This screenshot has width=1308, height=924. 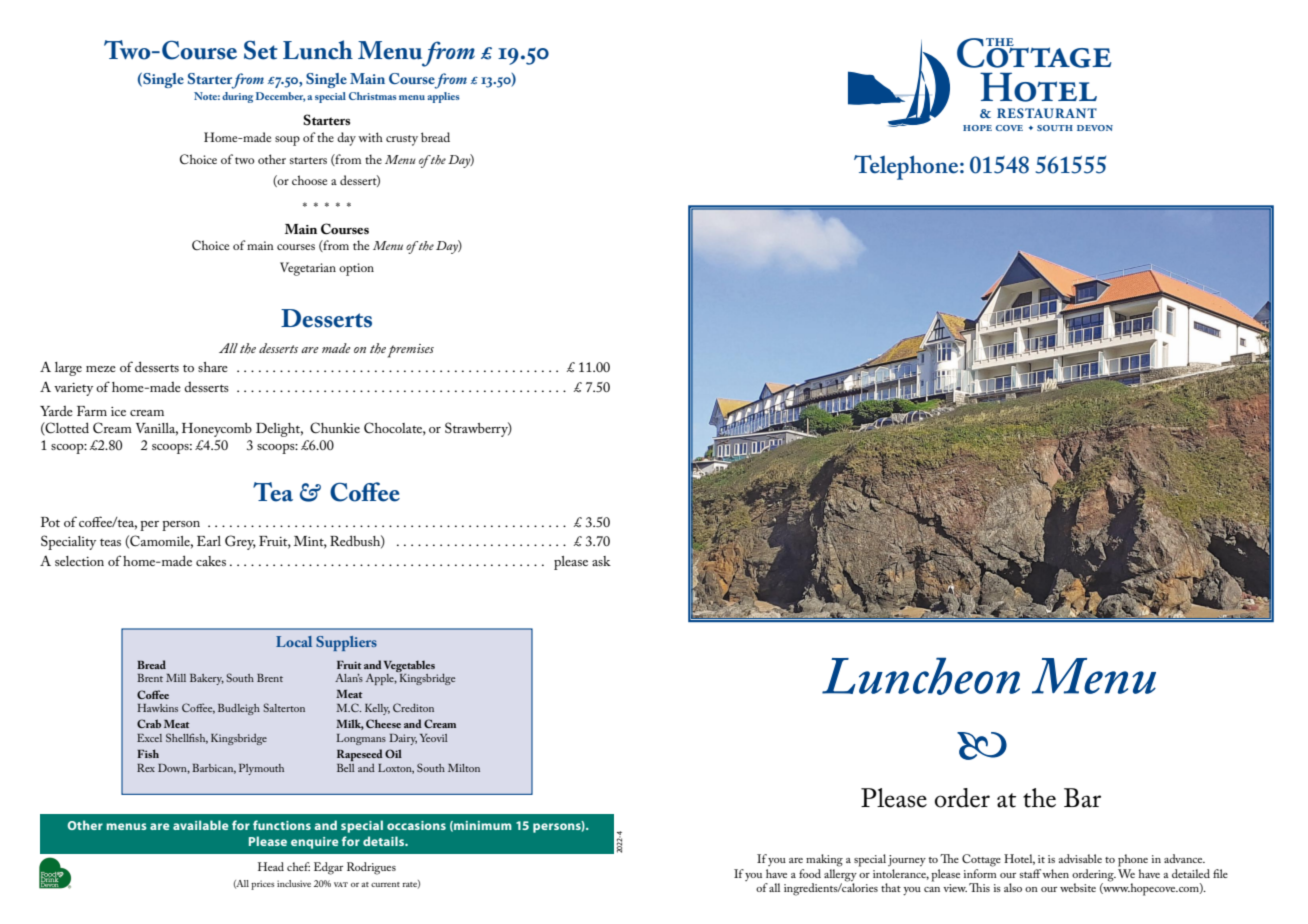 What do you see at coordinates (443, 97) in the screenshot?
I see `applies` at bounding box center [443, 97].
